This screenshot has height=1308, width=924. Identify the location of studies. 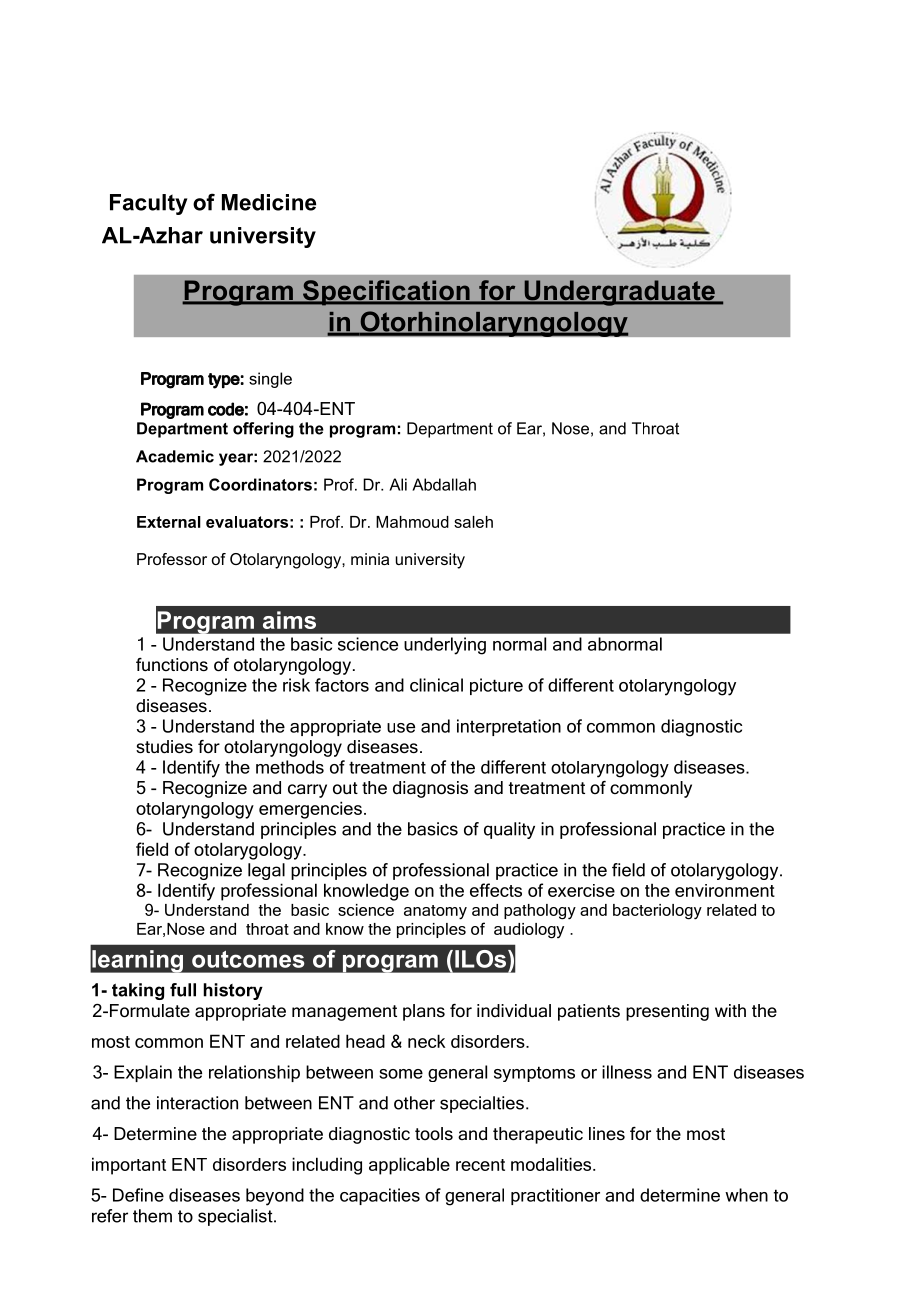
(164, 747).
